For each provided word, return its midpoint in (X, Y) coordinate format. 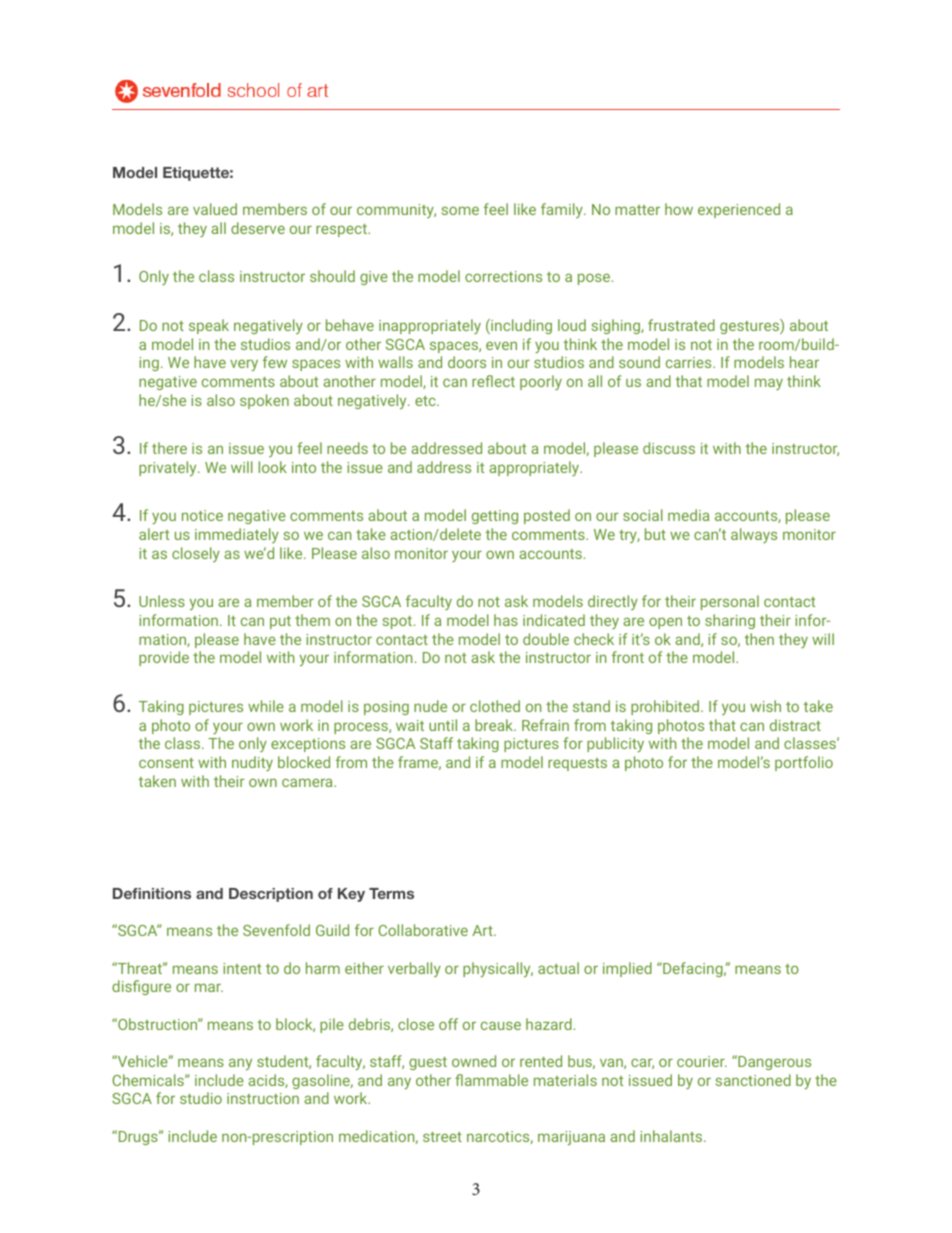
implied (627, 969)
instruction (263, 1098)
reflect (493, 381)
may (769, 384)
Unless (162, 601)
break (495, 725)
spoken (264, 401)
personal (730, 602)
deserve (258, 228)
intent (242, 968)
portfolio (804, 763)
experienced (739, 210)
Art (483, 930)
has (506, 620)
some (460, 210)
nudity (252, 763)
